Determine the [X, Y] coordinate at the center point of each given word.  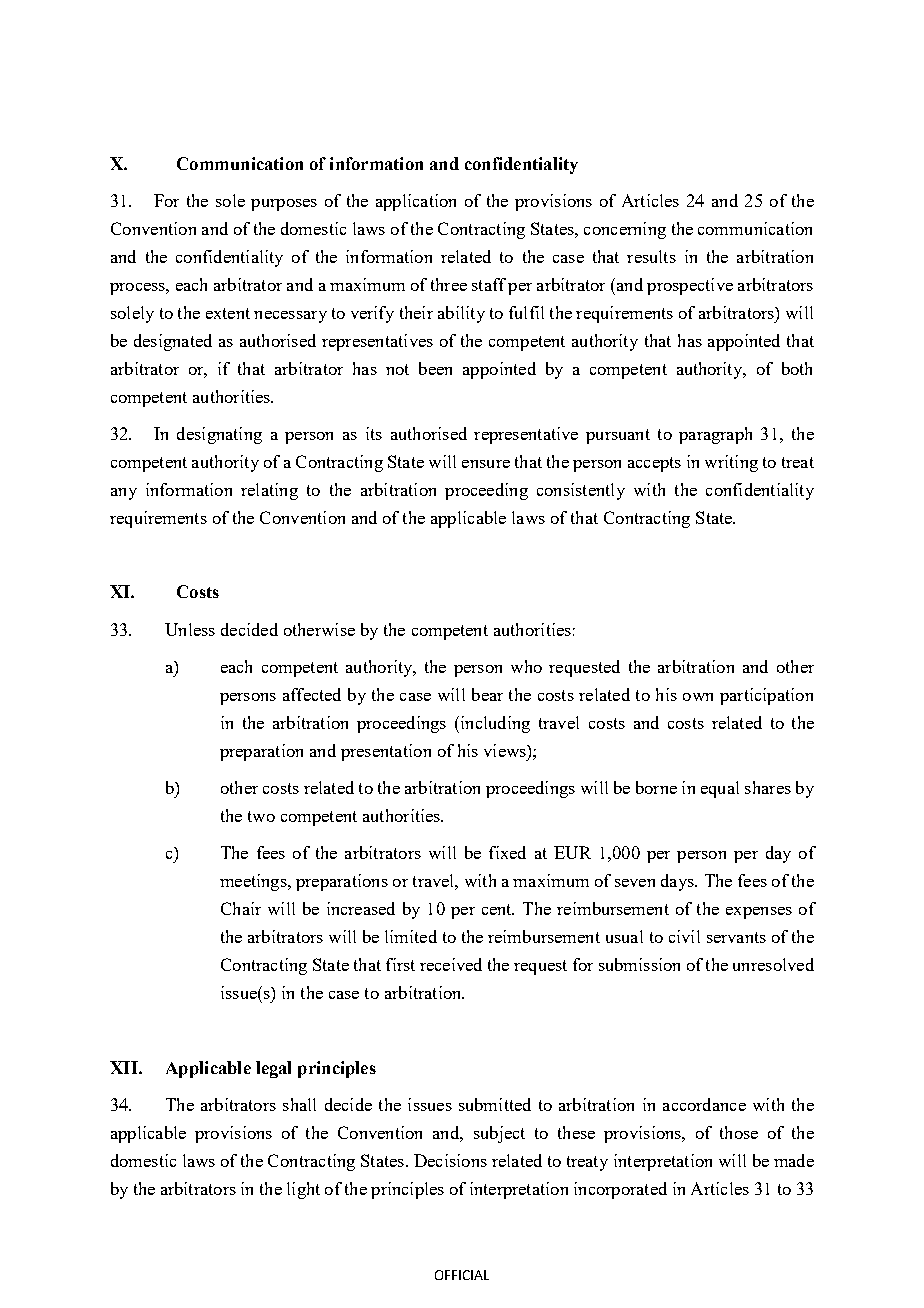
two [261, 816]
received [451, 964]
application [416, 202]
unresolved [773, 964]
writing [731, 463]
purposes [284, 205]
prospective [690, 286]
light [303, 1190]
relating [269, 491]
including [494, 724]
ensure [486, 464]
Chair [241, 908]
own [698, 697]
